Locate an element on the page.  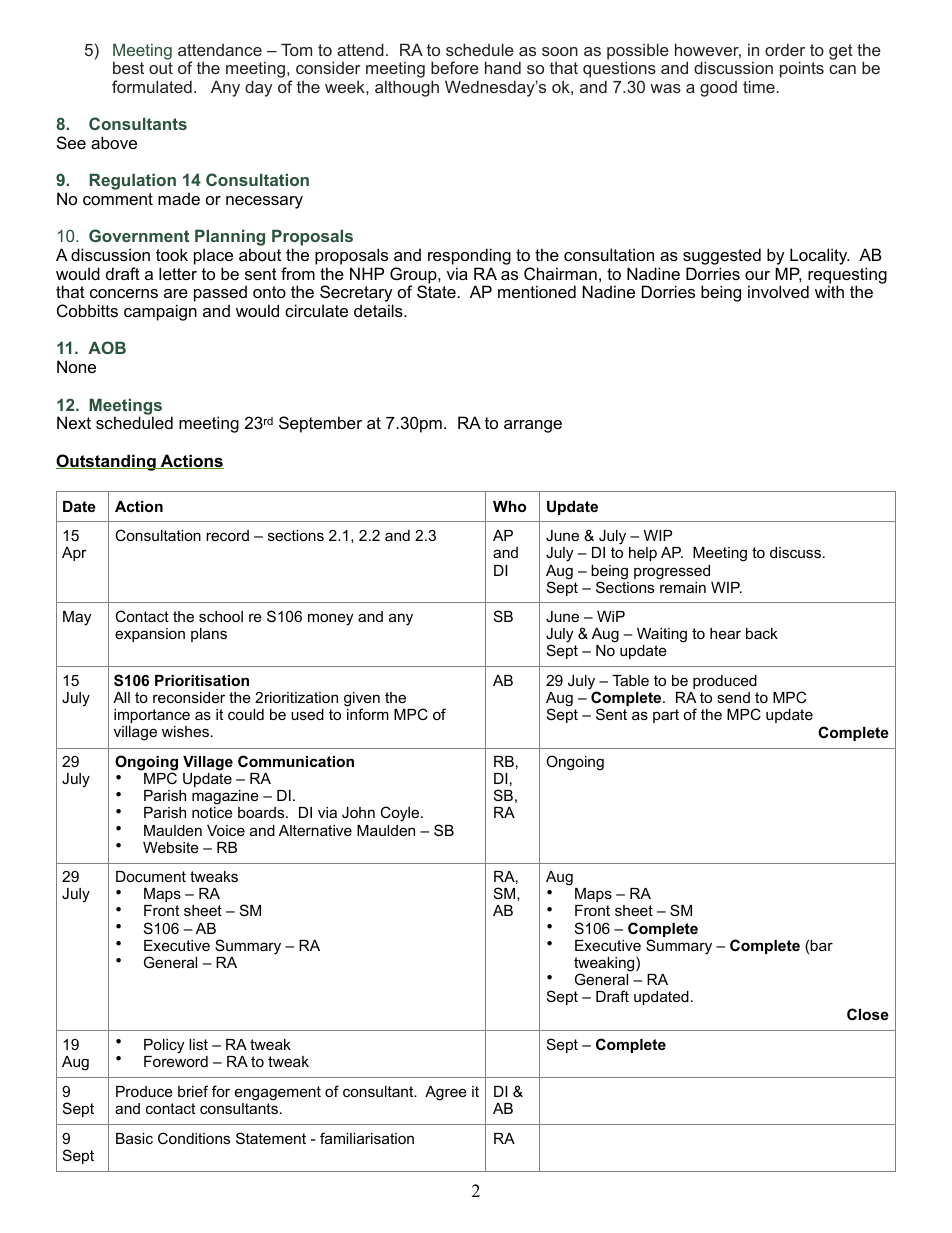
Who is located at coordinates (509, 506).
